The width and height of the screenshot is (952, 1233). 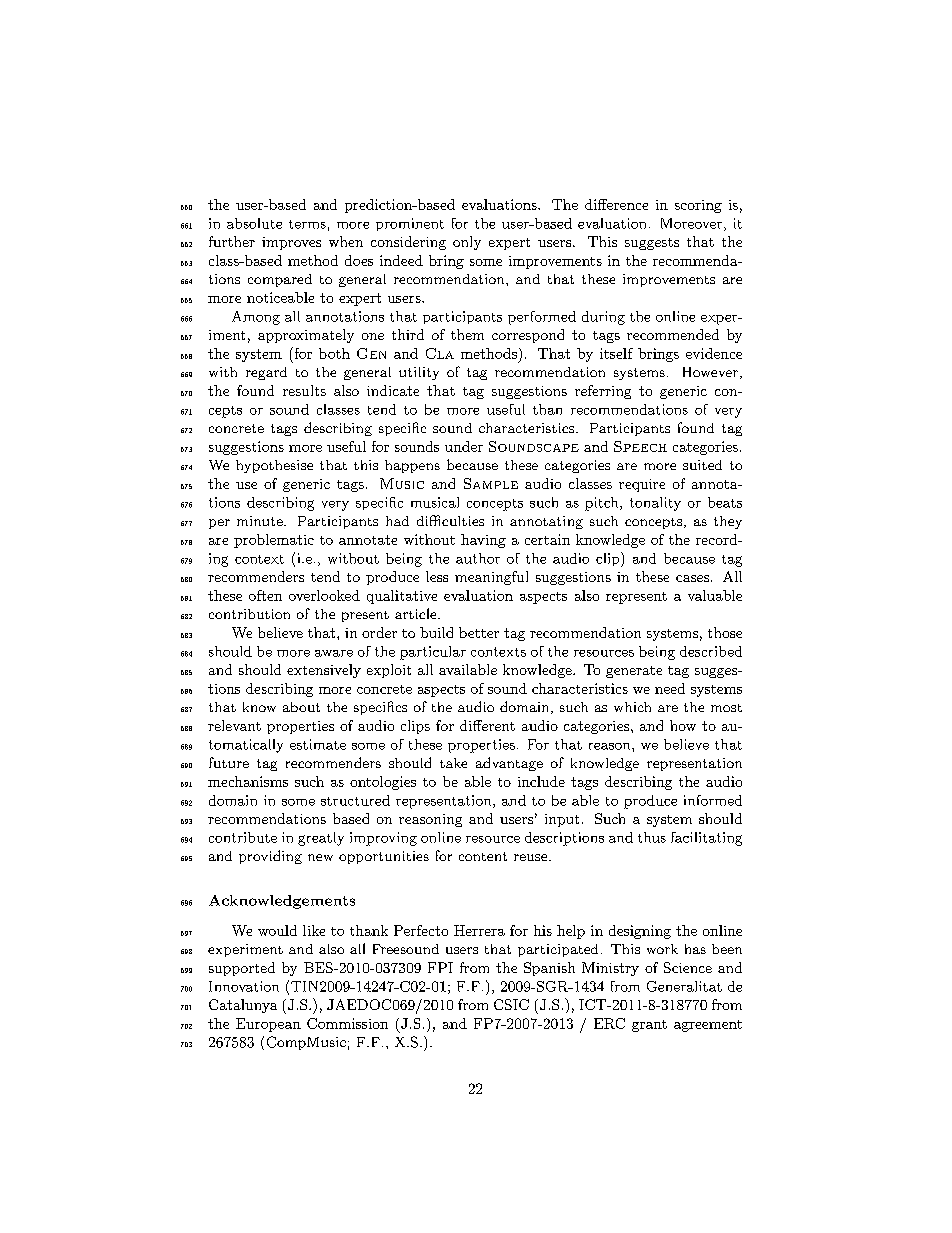 What do you see at coordinates (464, 446) in the screenshot?
I see `under` at bounding box center [464, 446].
